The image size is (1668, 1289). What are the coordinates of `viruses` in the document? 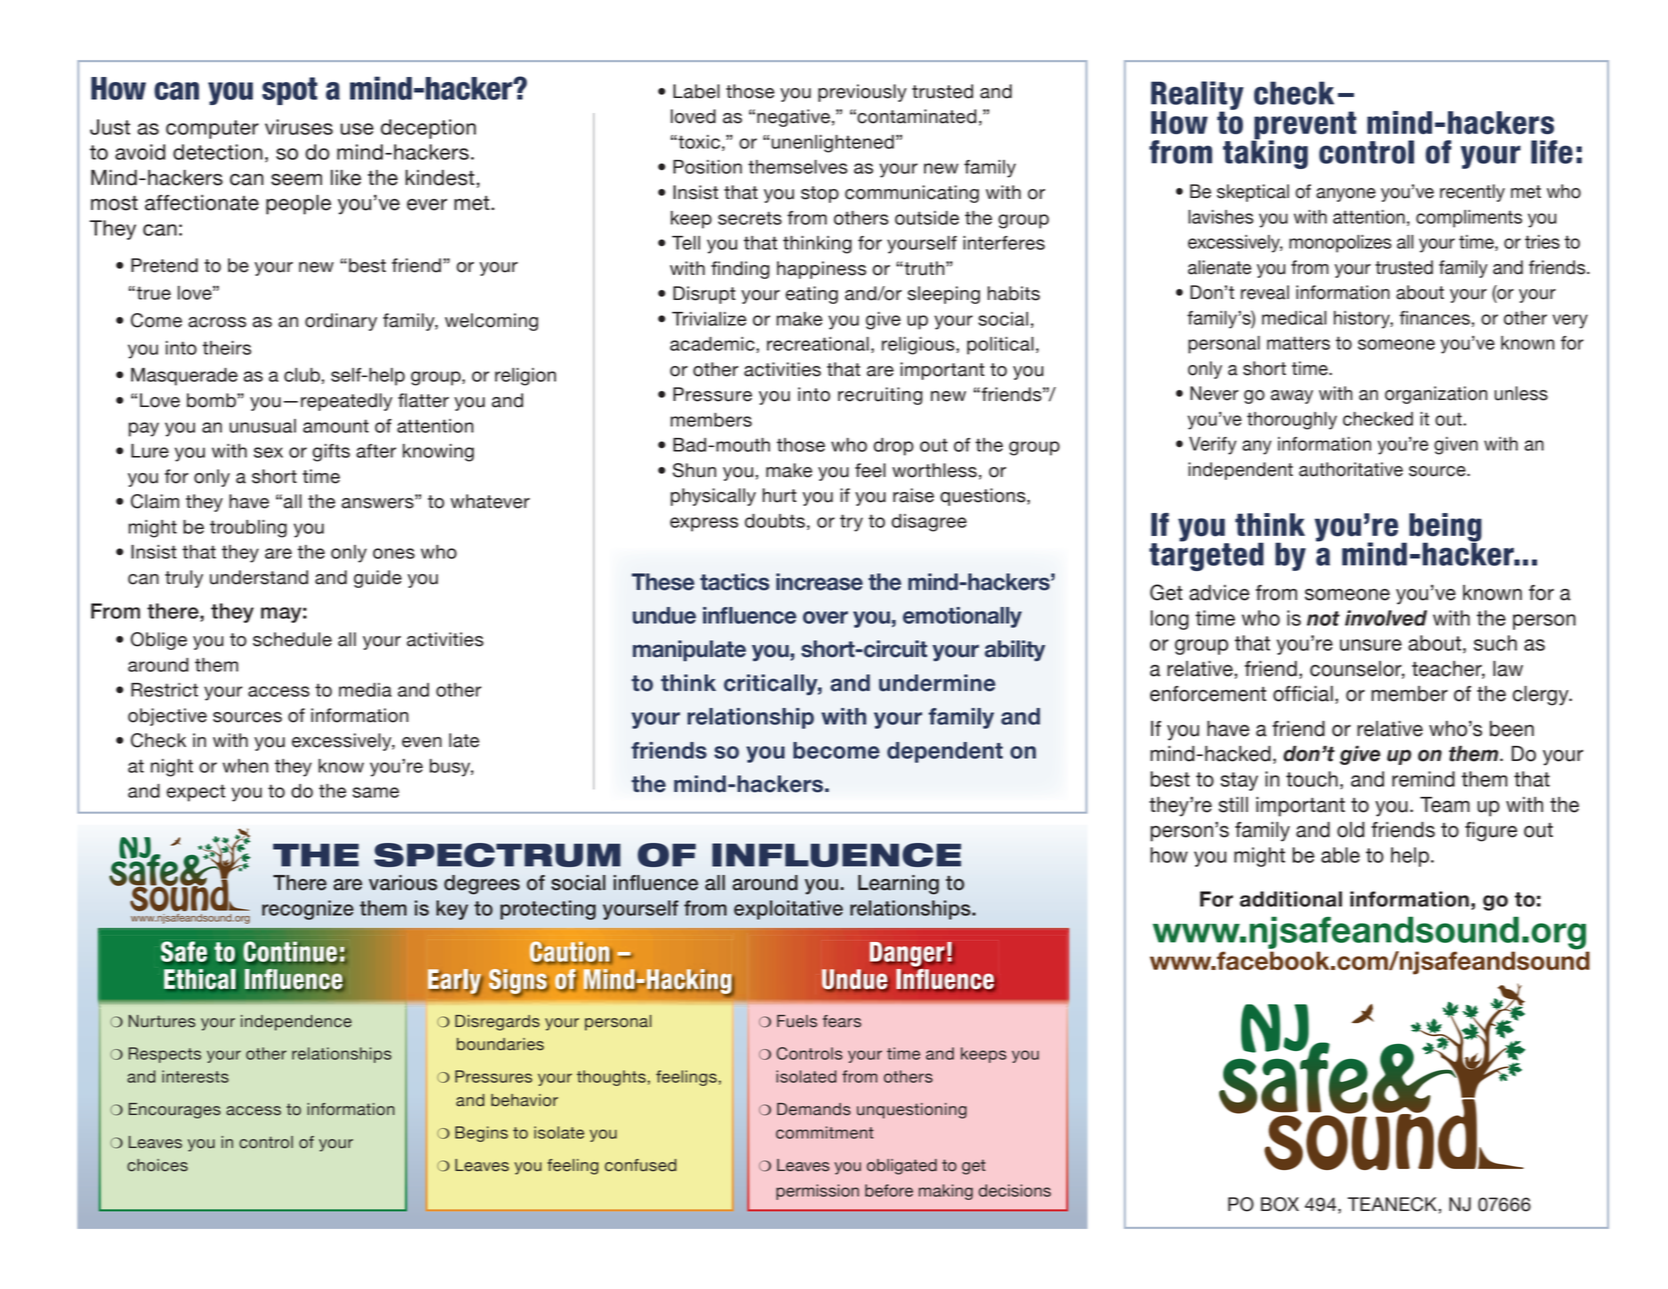 It's located at (299, 127).
